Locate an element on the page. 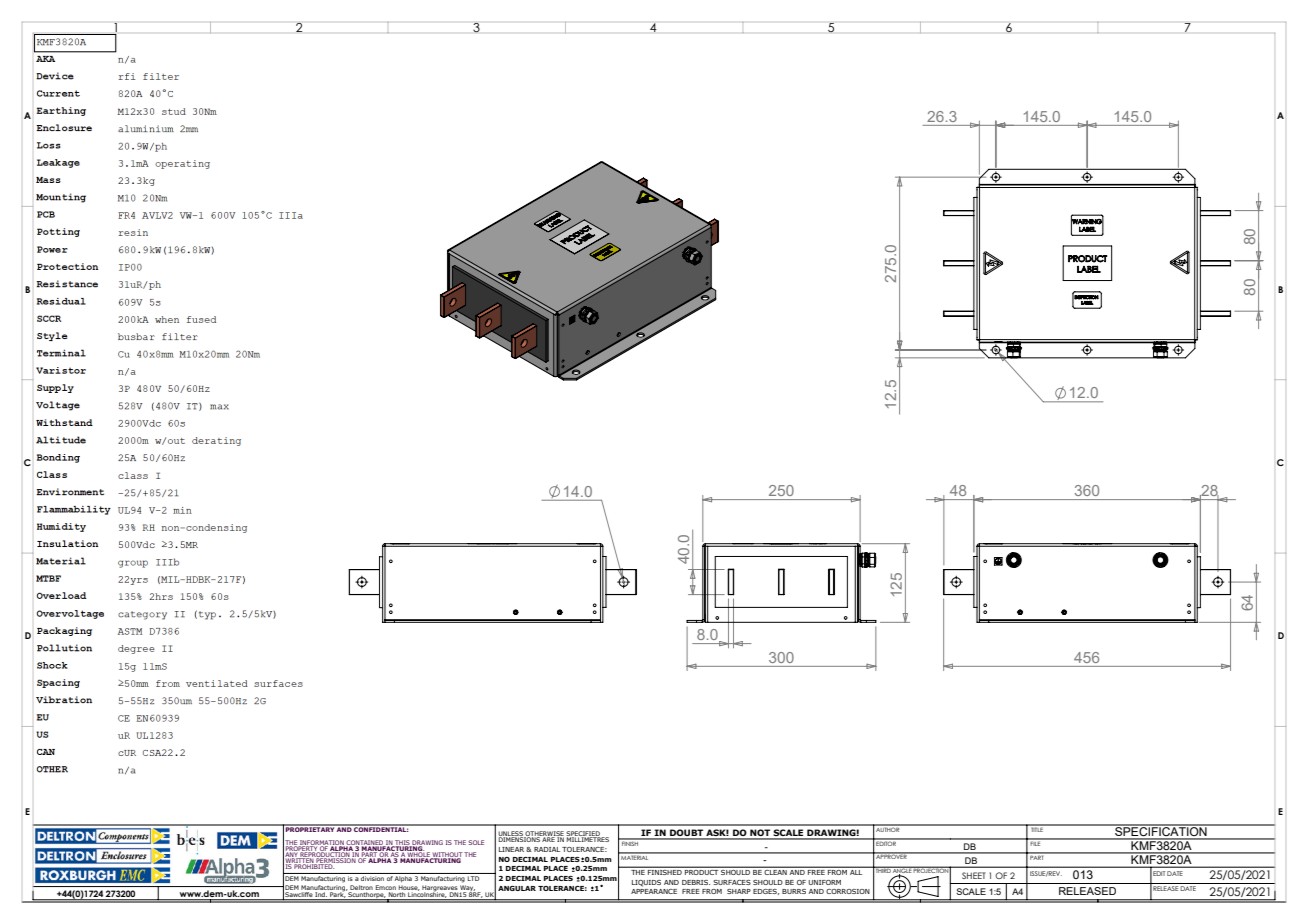  APPEARANCE is located at coordinates (654, 891).
